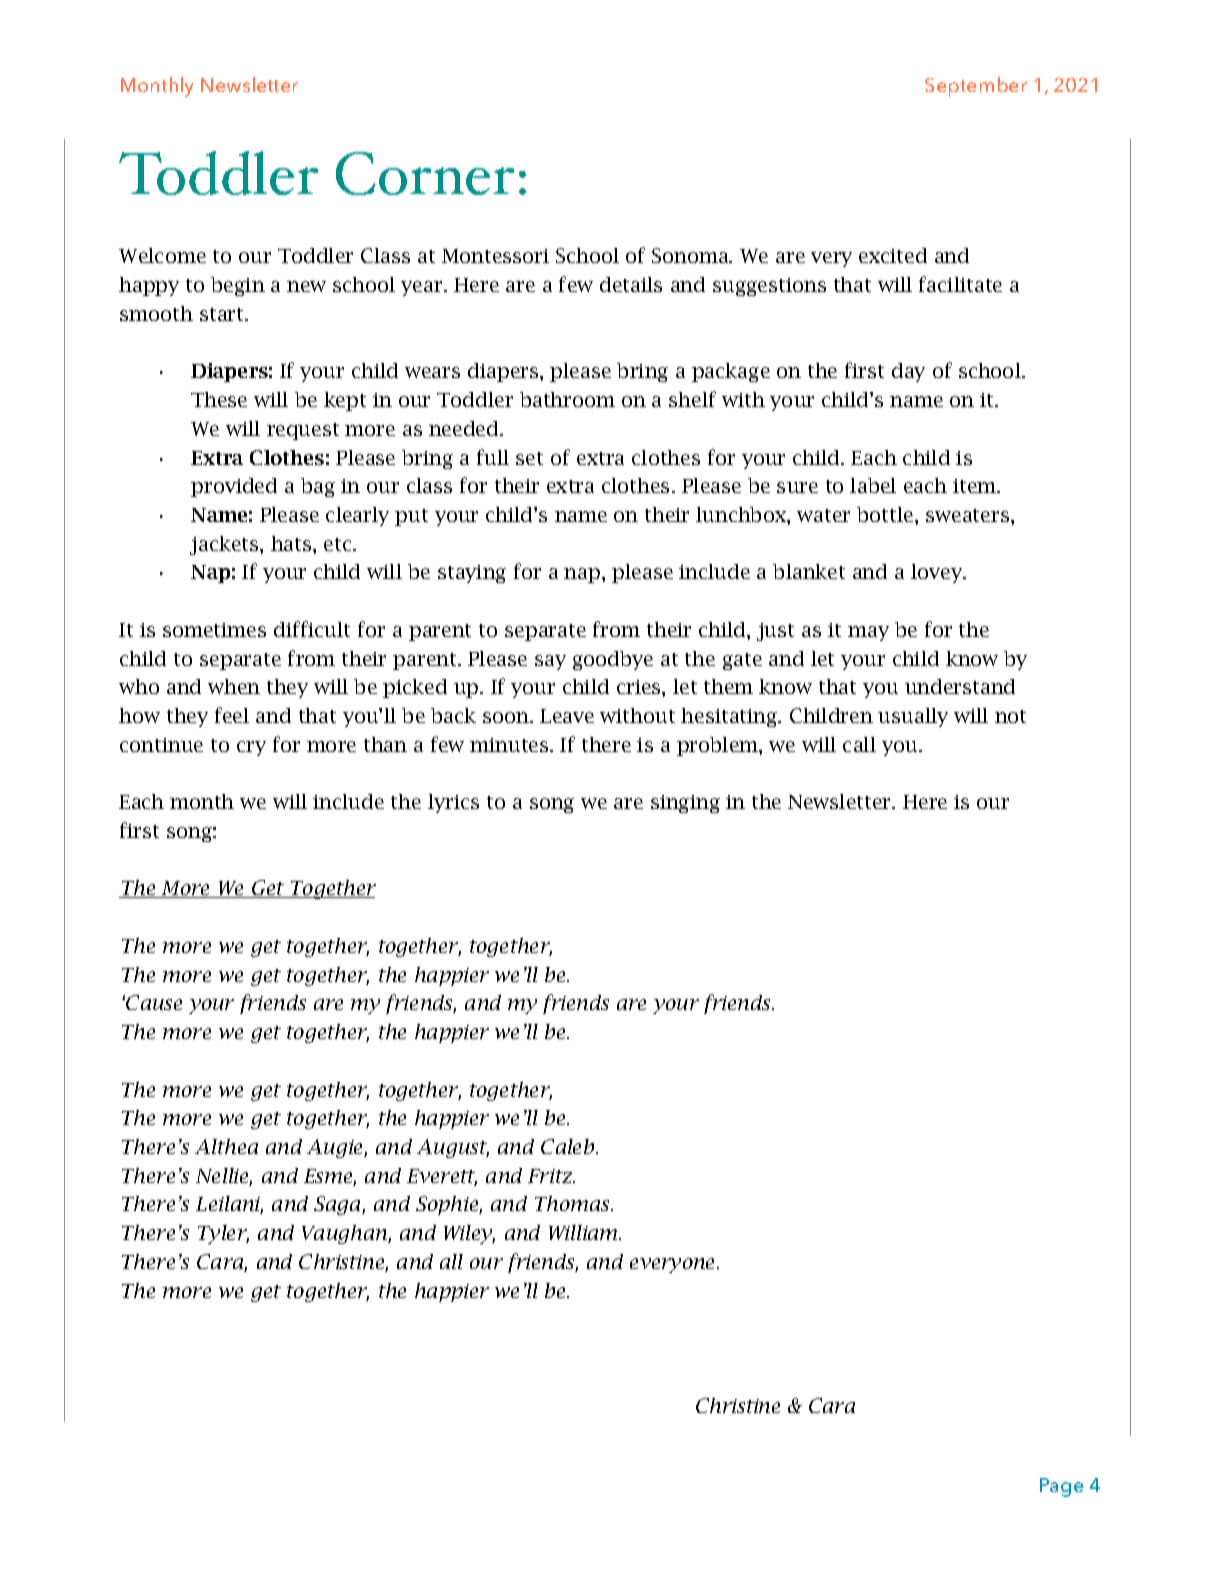 This document has width=1221, height=1580. Describe the element at coordinates (976, 87) in the document. I see `September` at that location.
